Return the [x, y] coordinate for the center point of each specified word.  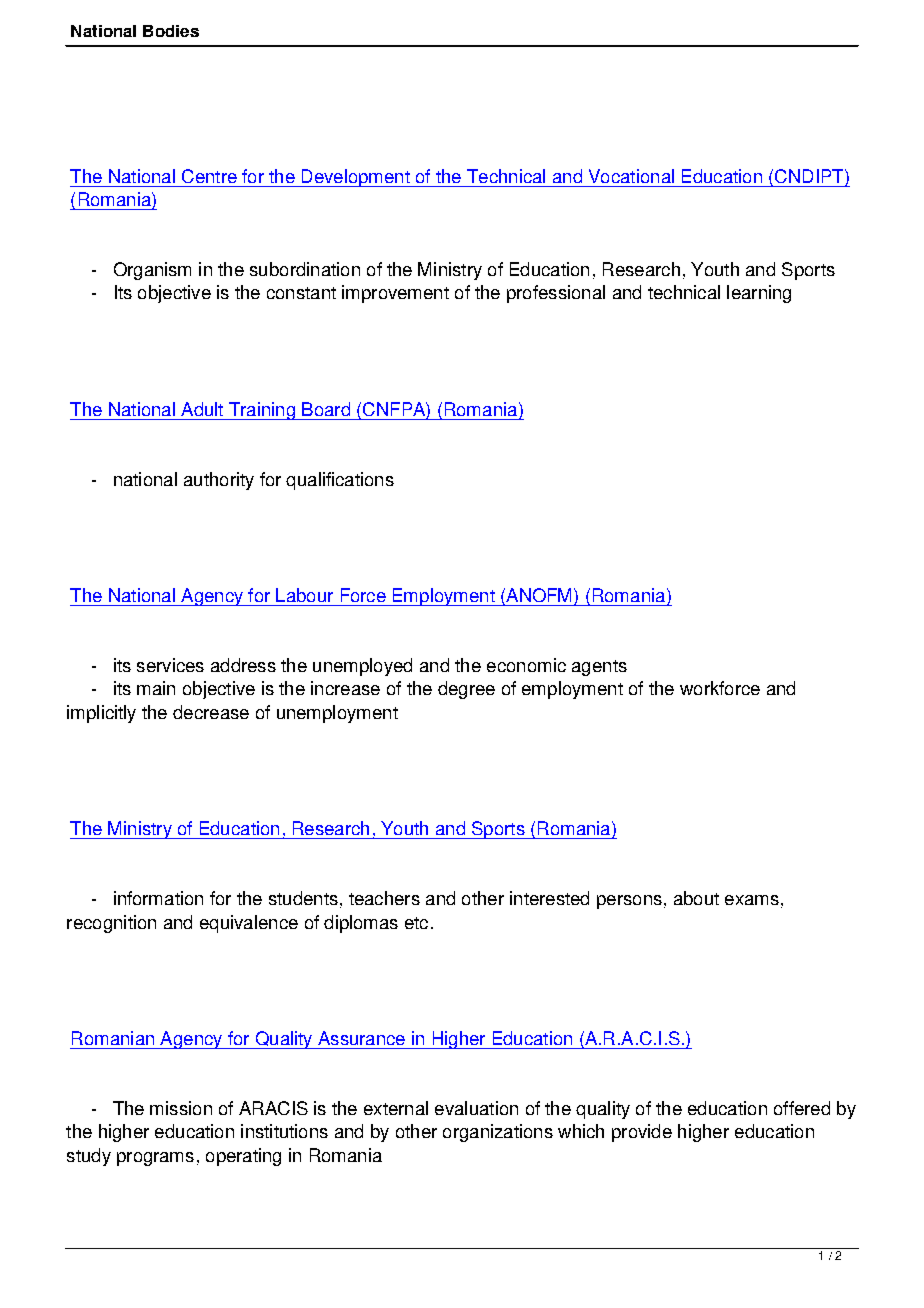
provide [642, 1133]
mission [181, 1108]
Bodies [171, 31]
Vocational [631, 176]
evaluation [476, 1108]
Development [355, 178]
